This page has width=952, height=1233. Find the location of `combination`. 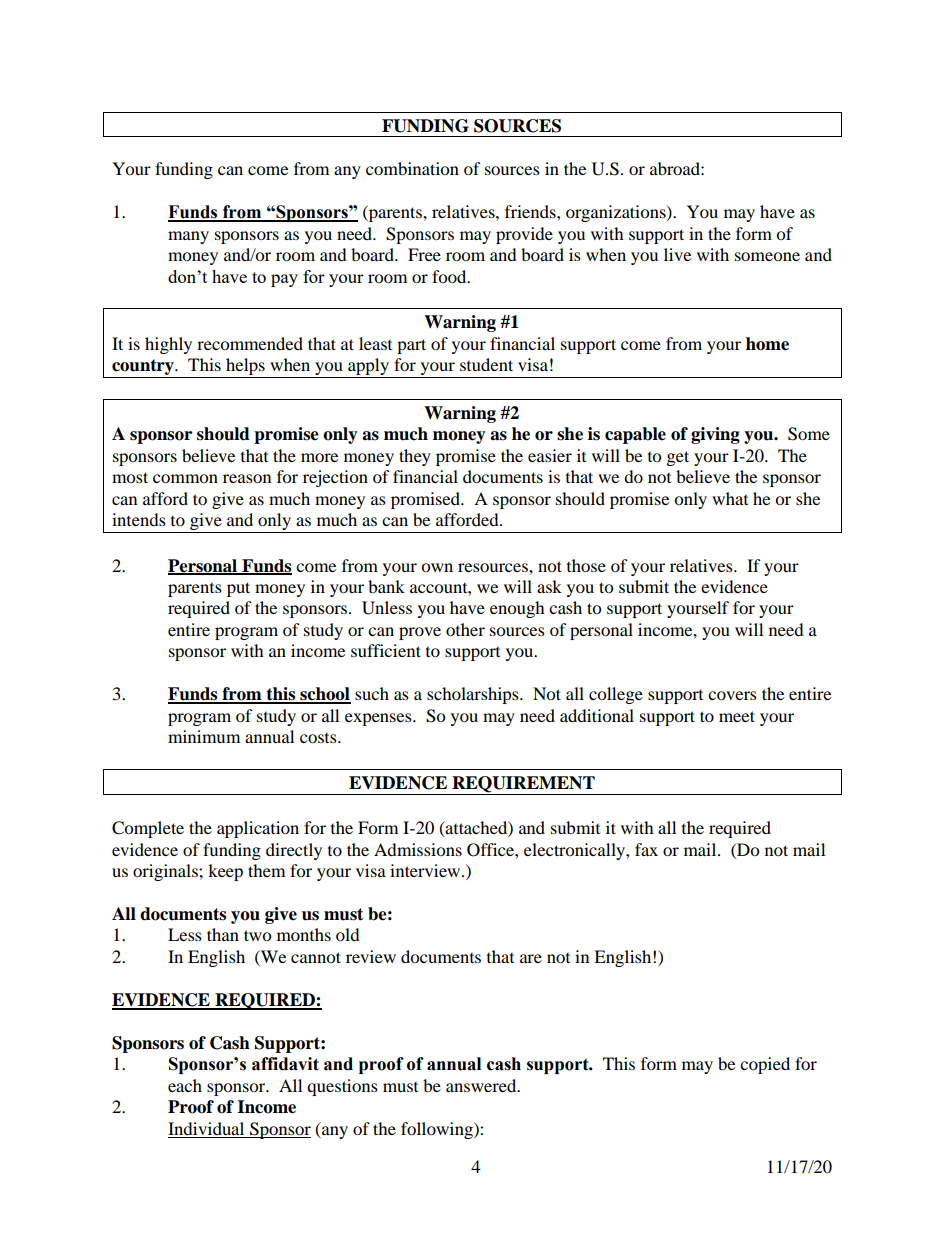

combination is located at coordinates (412, 168).
